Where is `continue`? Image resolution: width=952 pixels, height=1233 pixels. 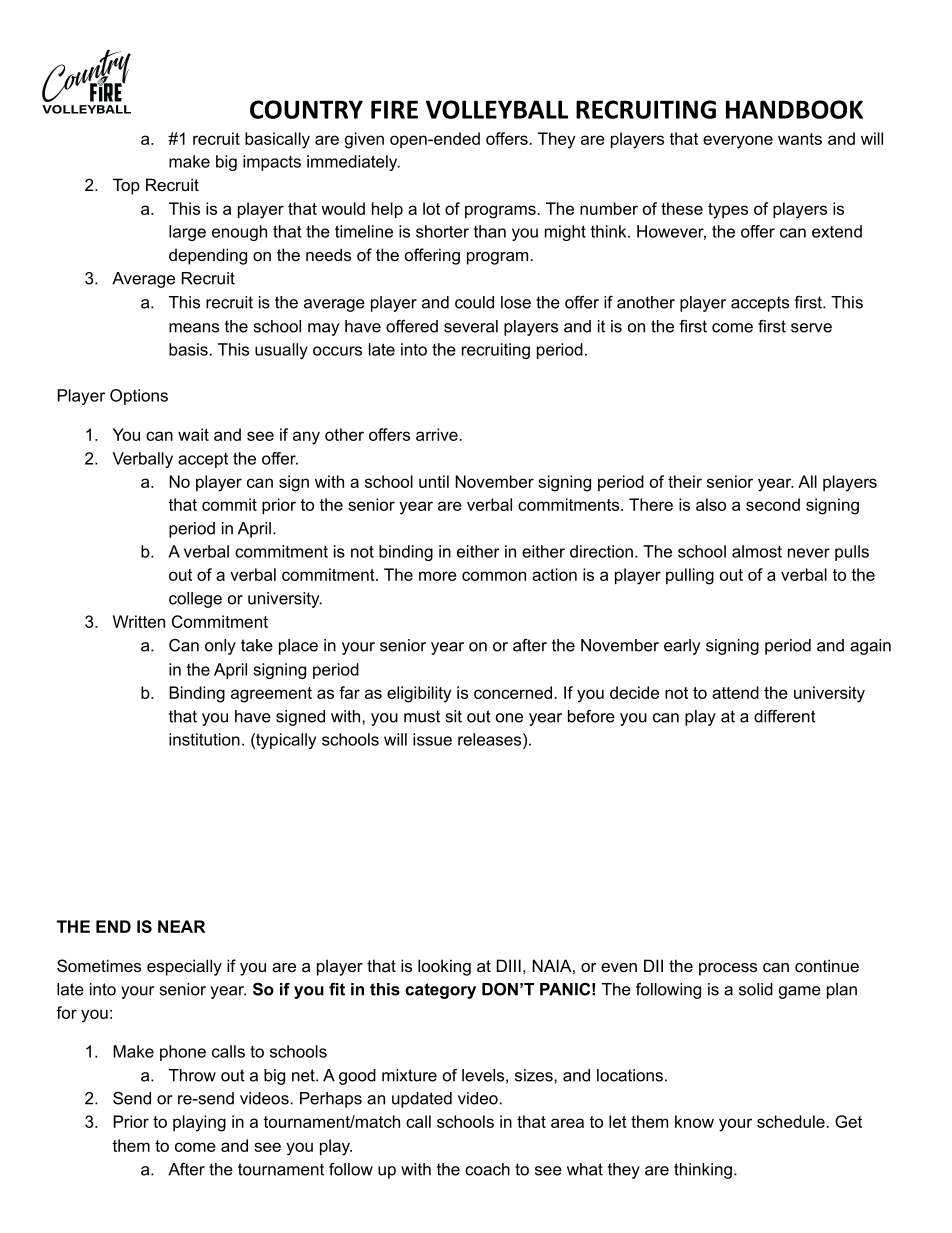 continue is located at coordinates (827, 965).
